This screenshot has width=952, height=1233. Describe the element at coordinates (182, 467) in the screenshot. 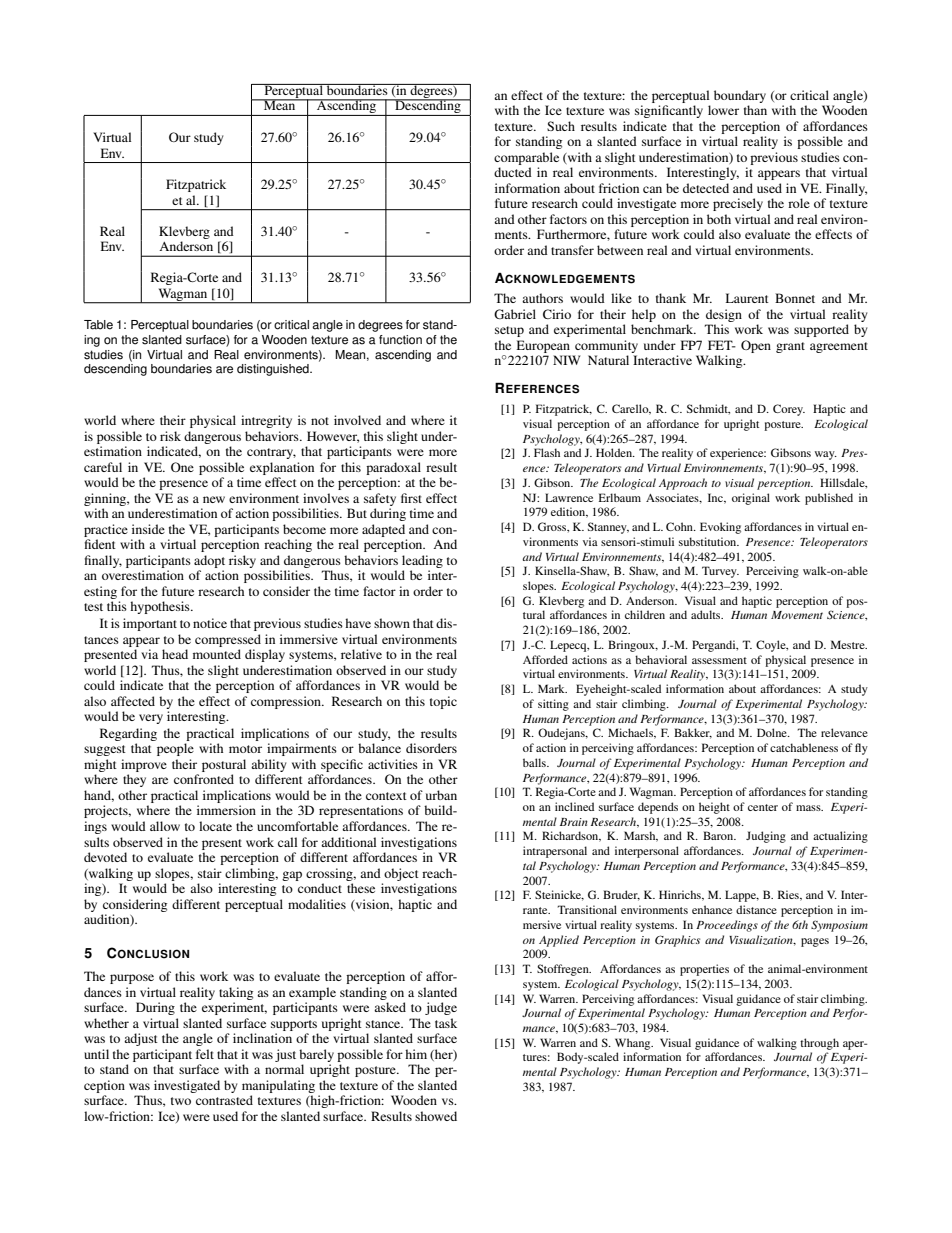

I see `One` at that location.
